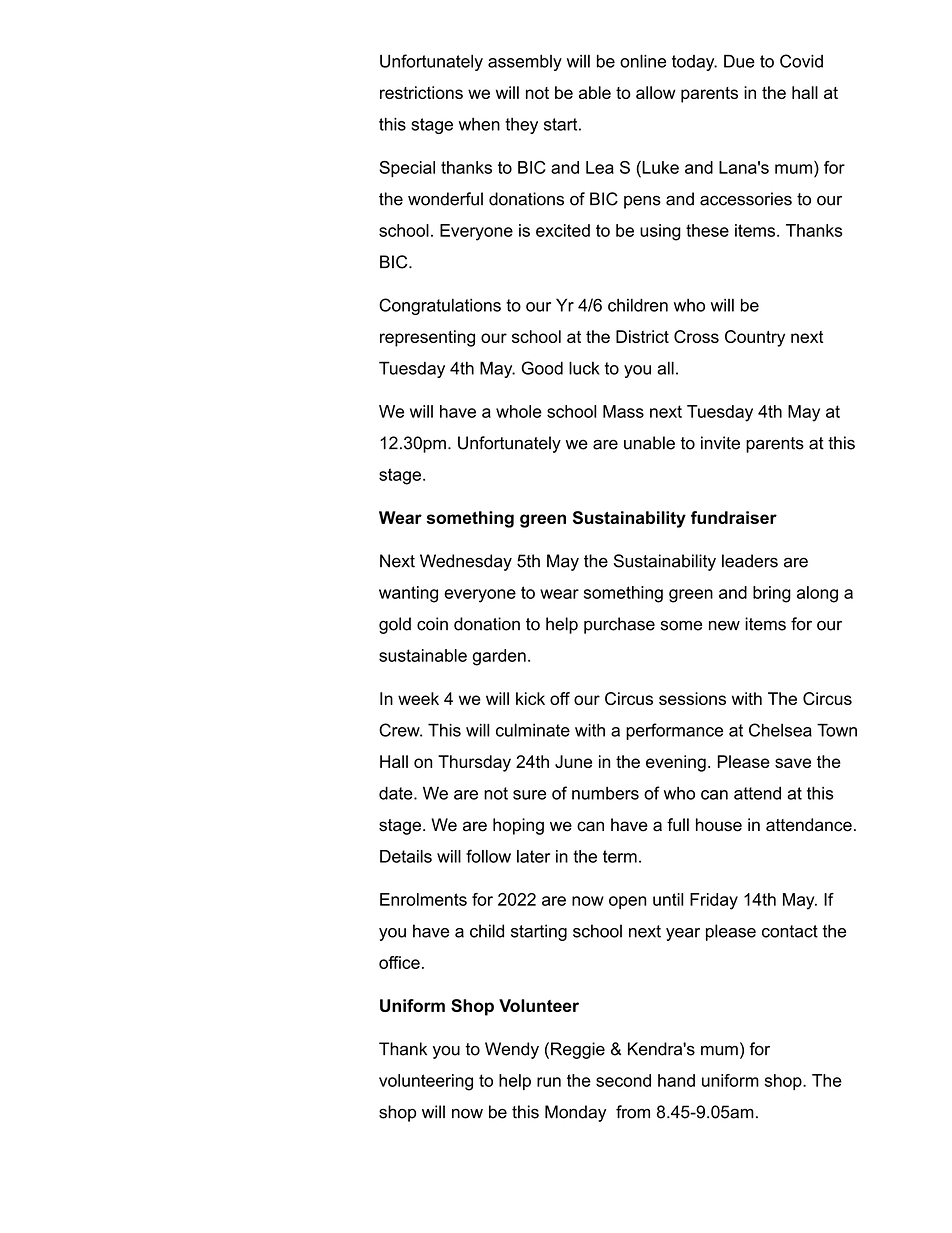 Image resolution: width=952 pixels, height=1233 pixels. What do you see at coordinates (801, 61) in the screenshot?
I see `Covid` at bounding box center [801, 61].
